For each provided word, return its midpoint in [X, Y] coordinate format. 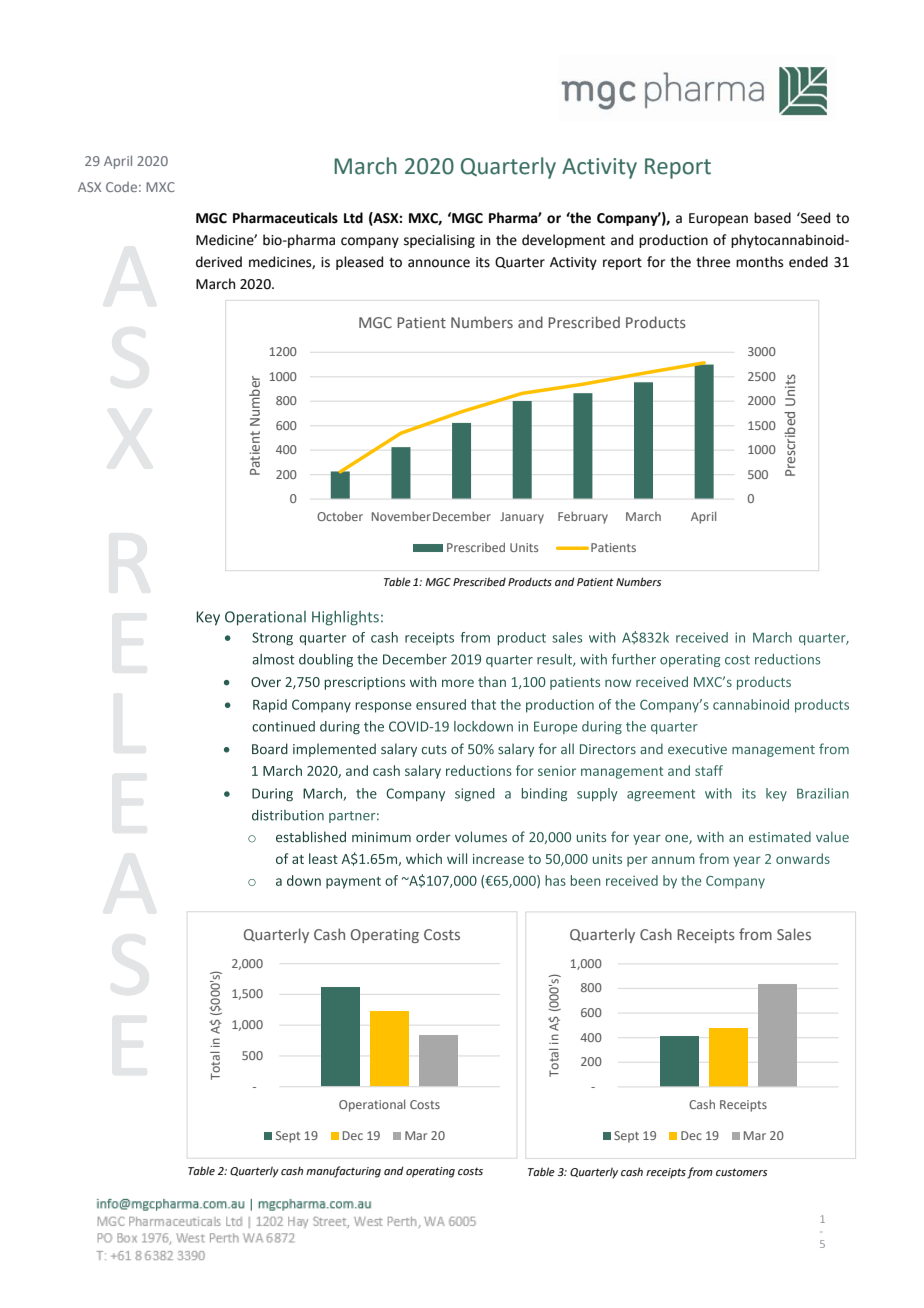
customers [741, 1172]
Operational [372, 1105]
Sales [794, 934]
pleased [359, 263]
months [759, 262]
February [583, 517]
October [340, 516]
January [522, 518]
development [563, 241]
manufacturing [343, 1172]
